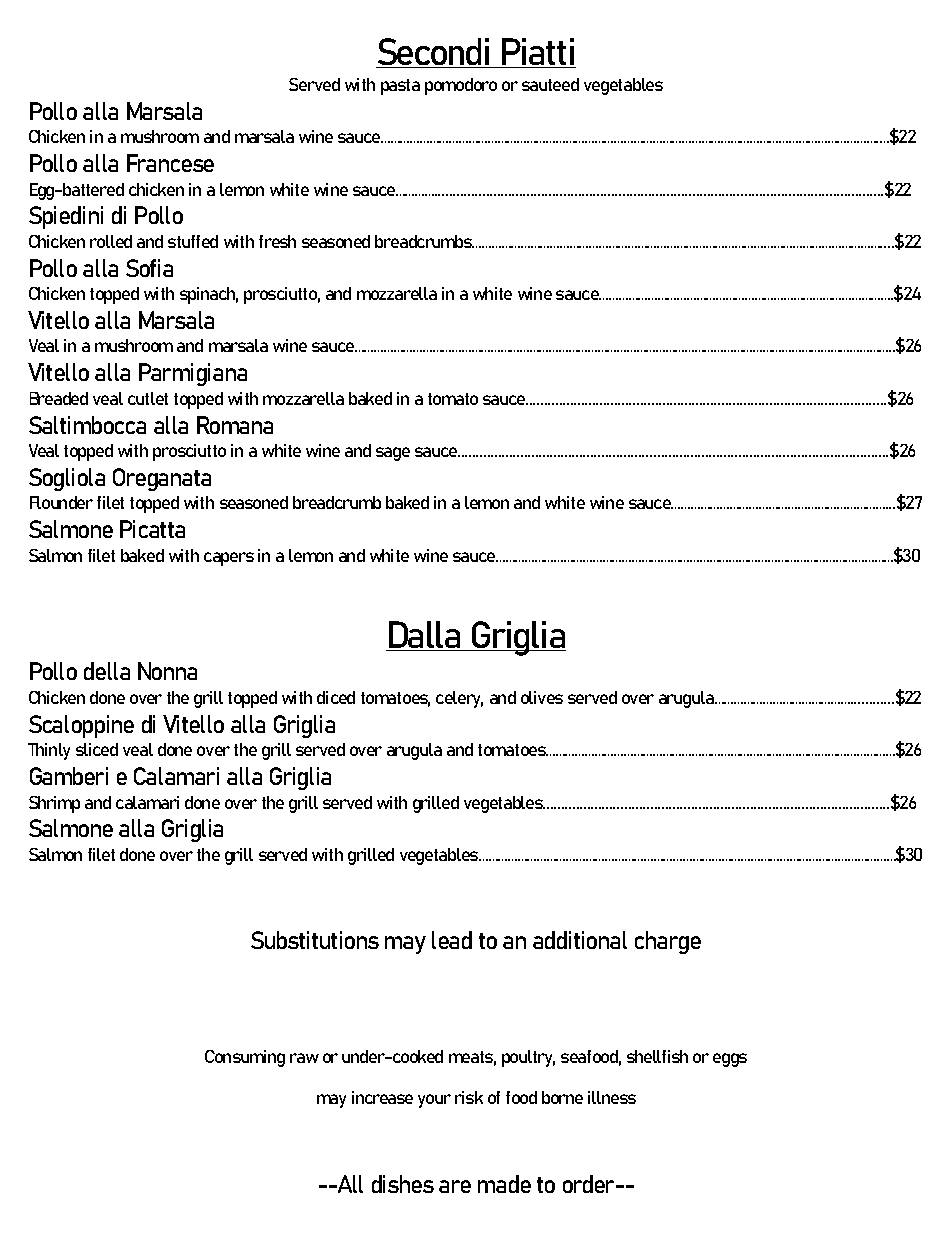 Image resolution: width=952 pixels, height=1233 pixels. What do you see at coordinates (550, 84) in the image?
I see `sauteed` at bounding box center [550, 84].
